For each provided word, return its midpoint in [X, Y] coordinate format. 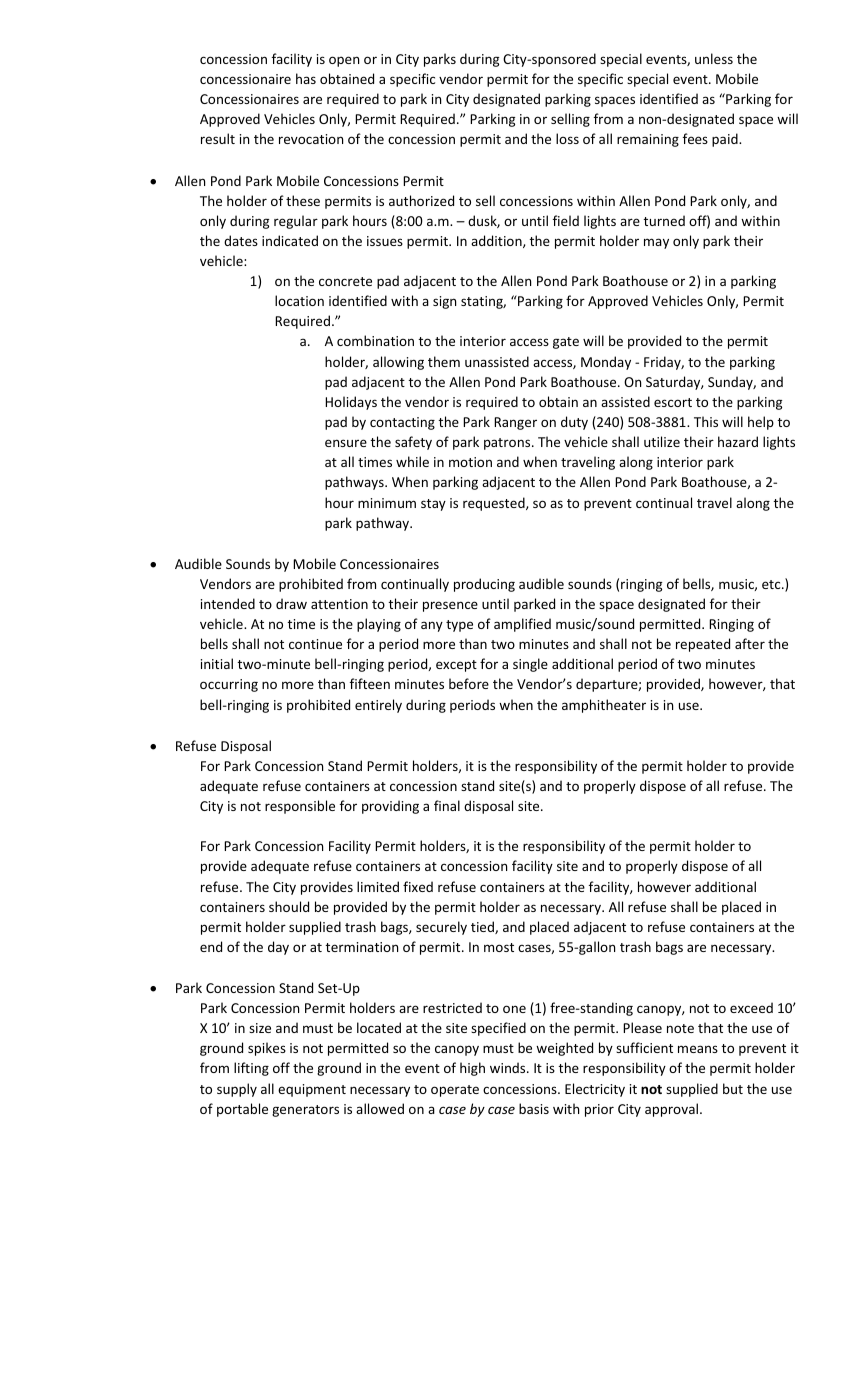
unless [714, 58]
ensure [346, 443]
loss [567, 138]
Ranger [515, 423]
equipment [312, 1090]
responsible [300, 807]
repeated [703, 645]
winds [509, 1067]
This [706, 421]
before [469, 683]
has [306, 78]
